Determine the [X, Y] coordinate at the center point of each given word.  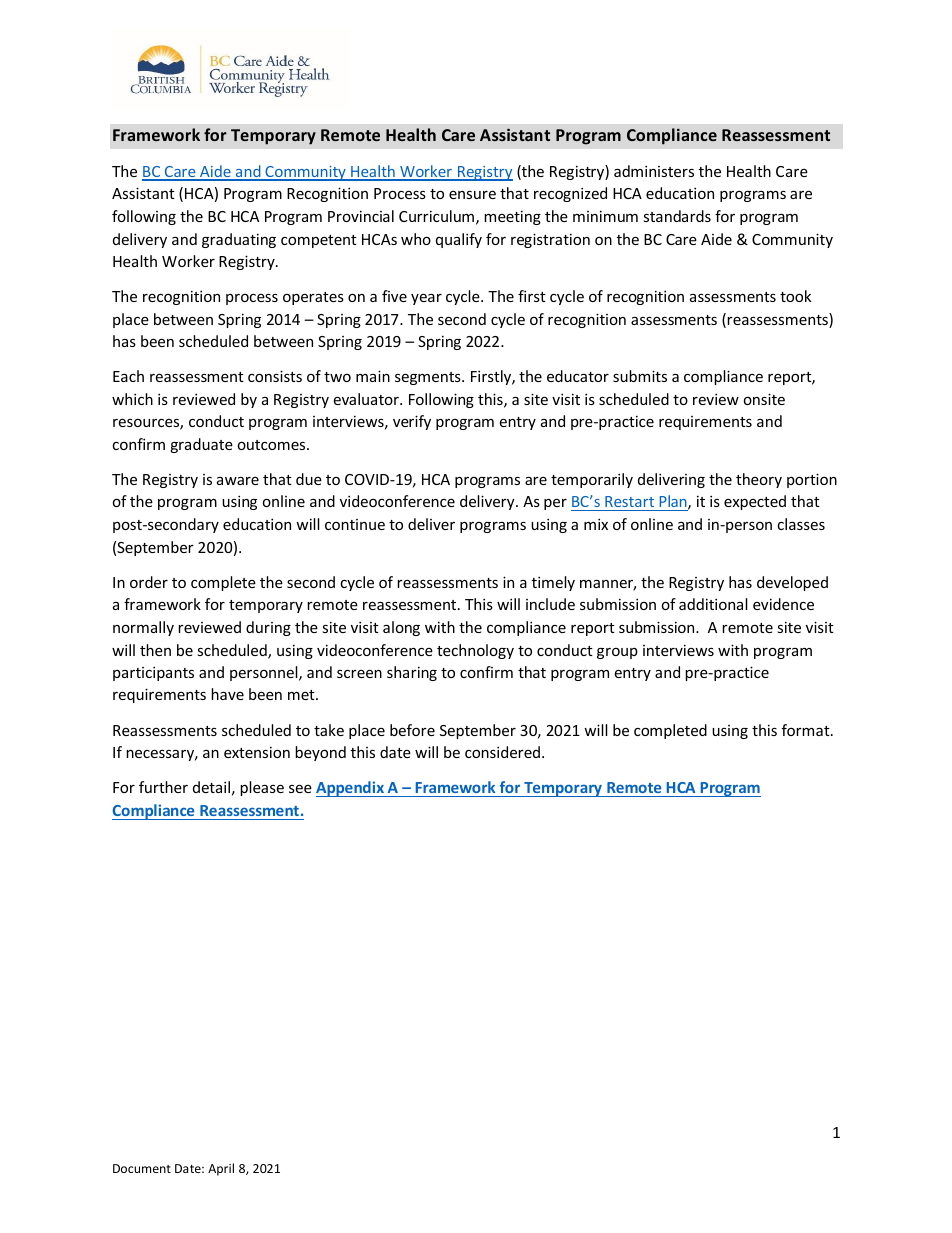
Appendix [351, 789]
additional [713, 604]
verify [412, 422]
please [262, 788]
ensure [472, 194]
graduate [201, 445]
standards [677, 216]
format [807, 730]
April [221, 1169]
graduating [239, 240]
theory [759, 480]
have [227, 694]
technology [475, 651]
